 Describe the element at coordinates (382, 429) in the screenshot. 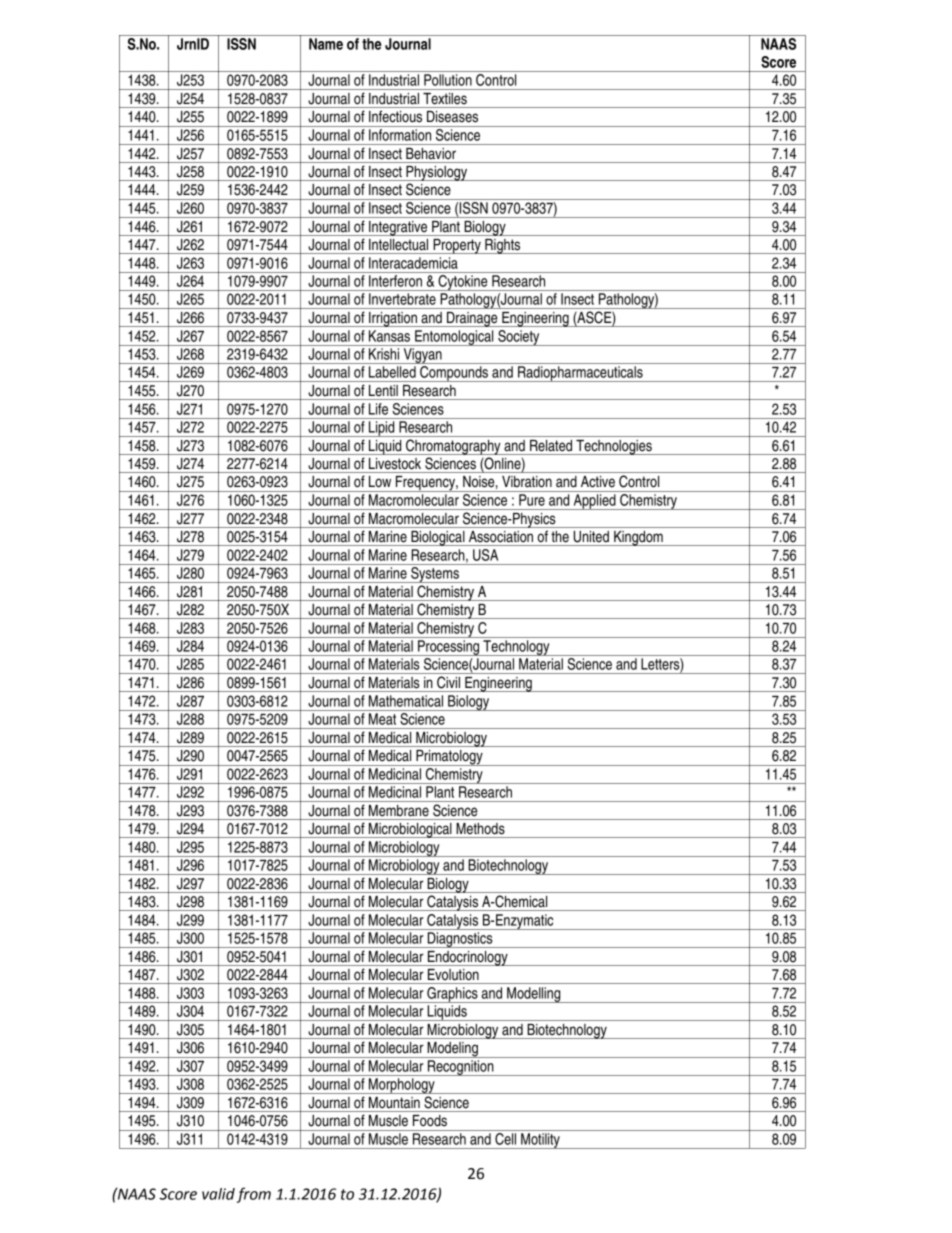

I see `Lipid` at that location.
